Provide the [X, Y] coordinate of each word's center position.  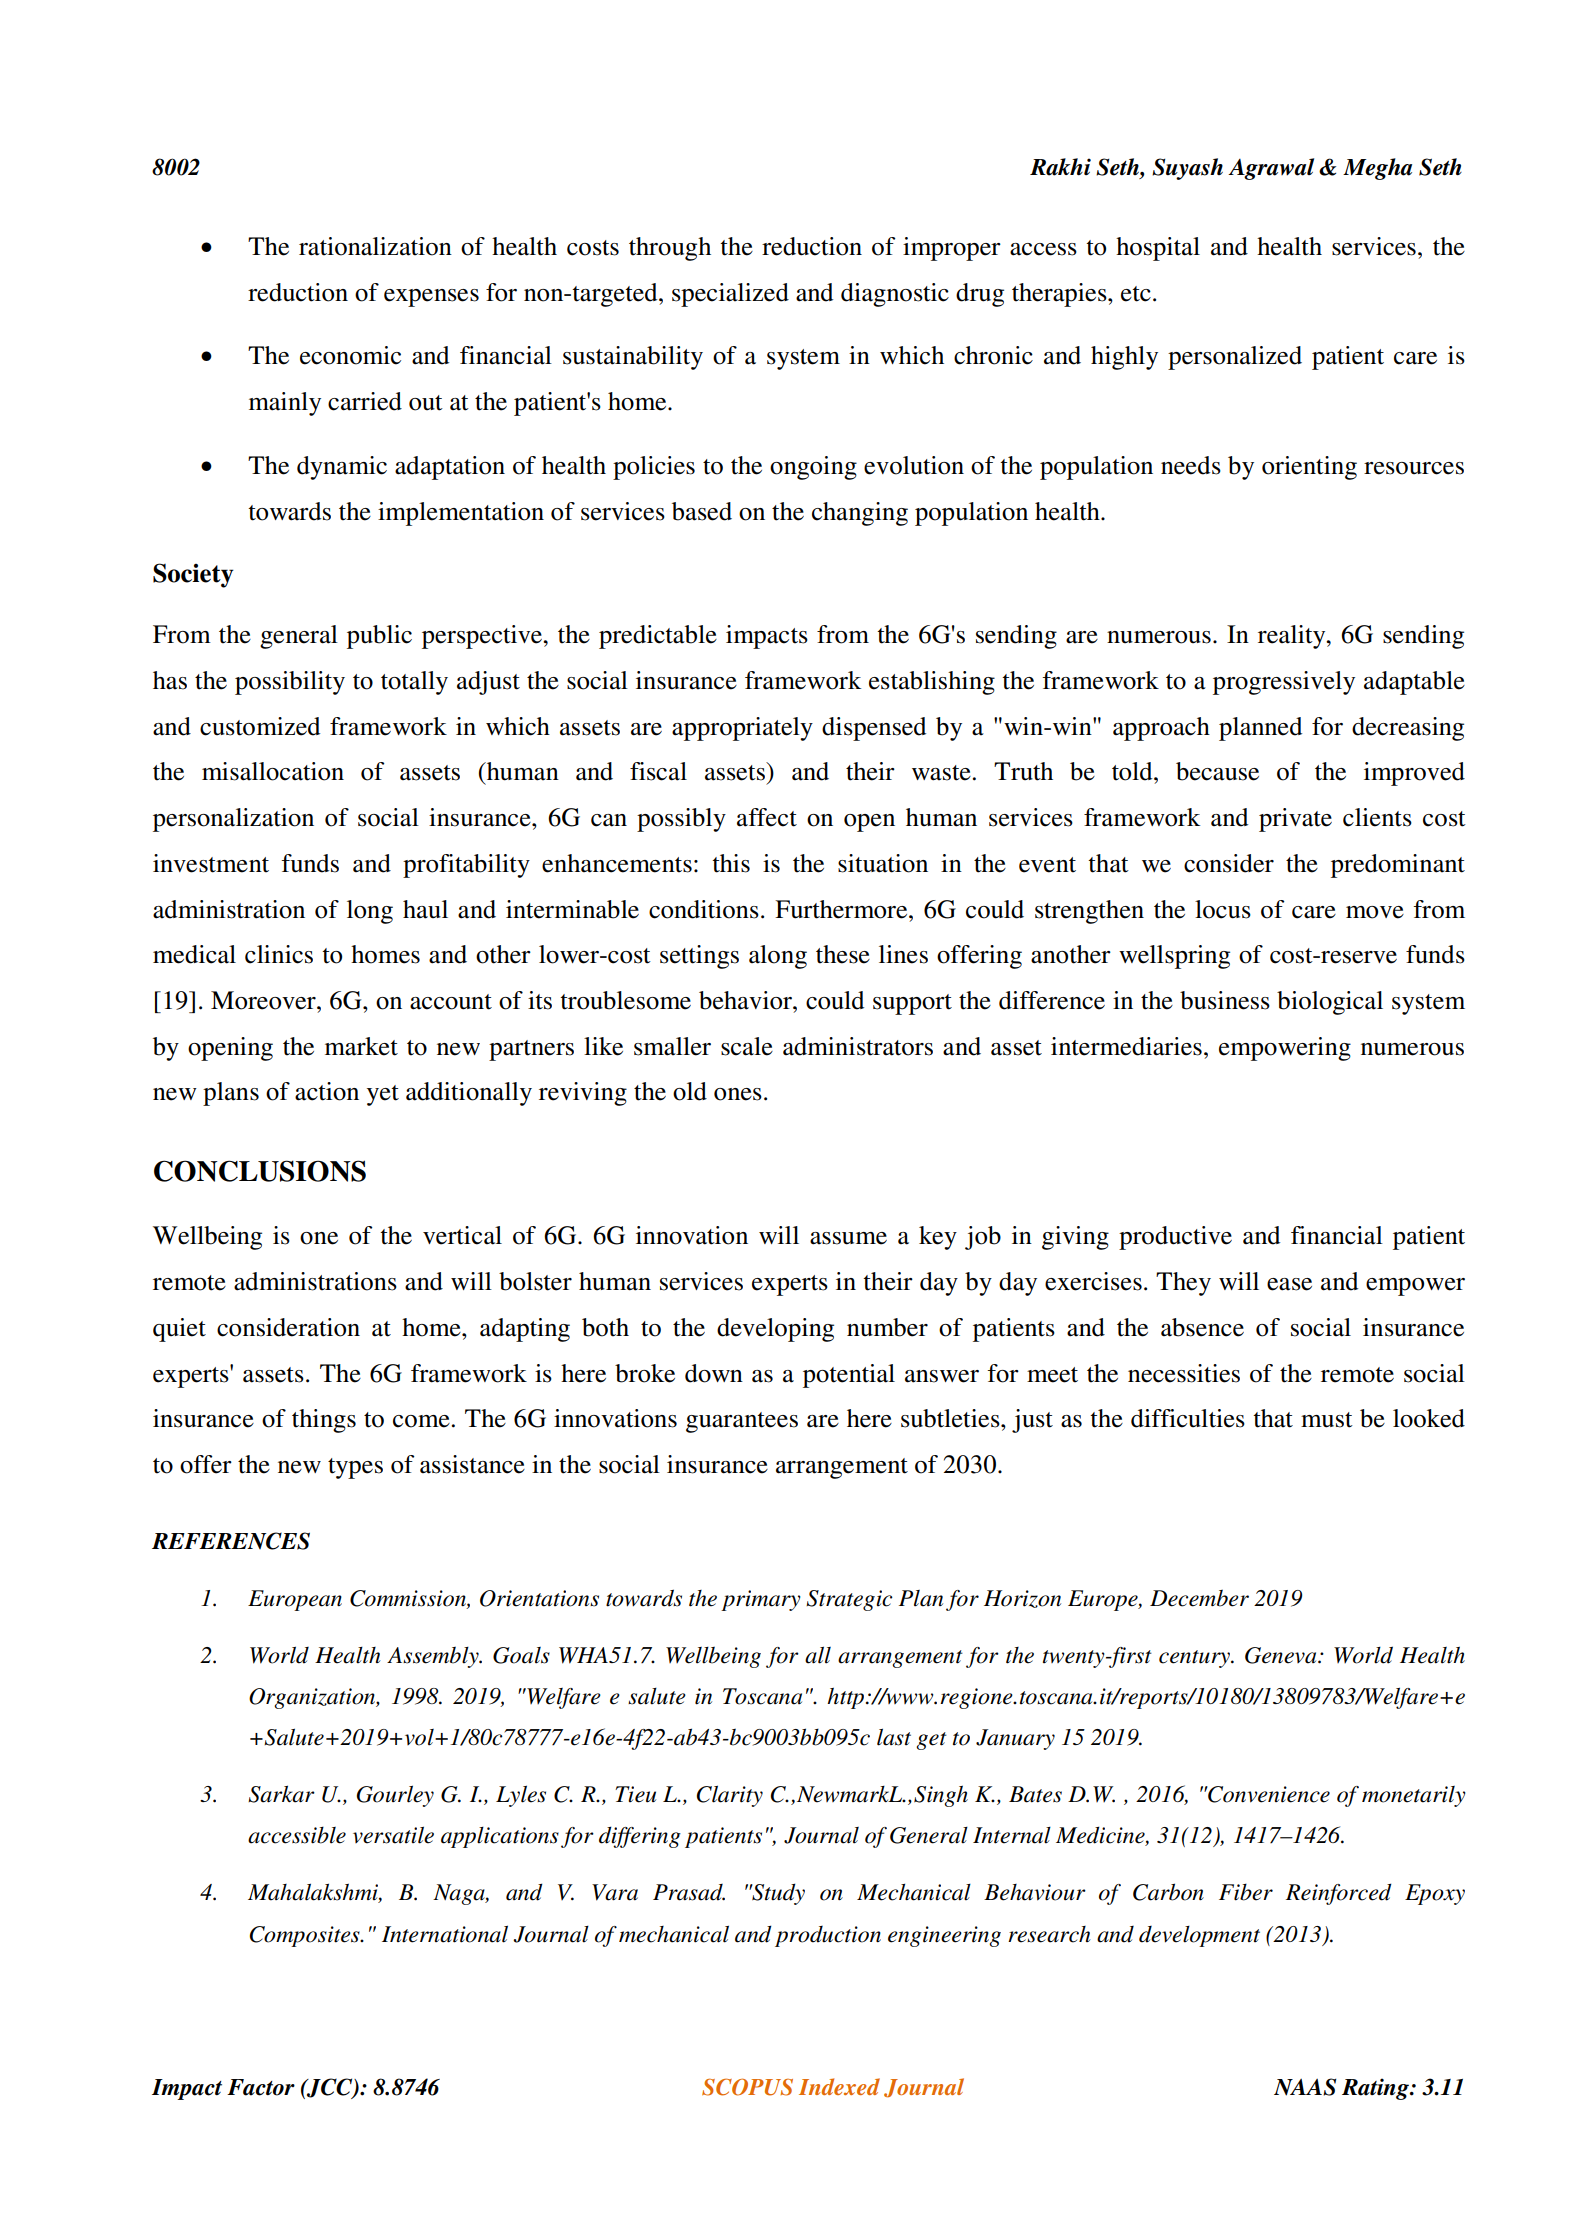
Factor [261, 2087]
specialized [730, 295]
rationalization [375, 246]
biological [1330, 1003]
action [327, 1091]
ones [738, 1094]
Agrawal [1271, 169]
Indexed [839, 2086]
